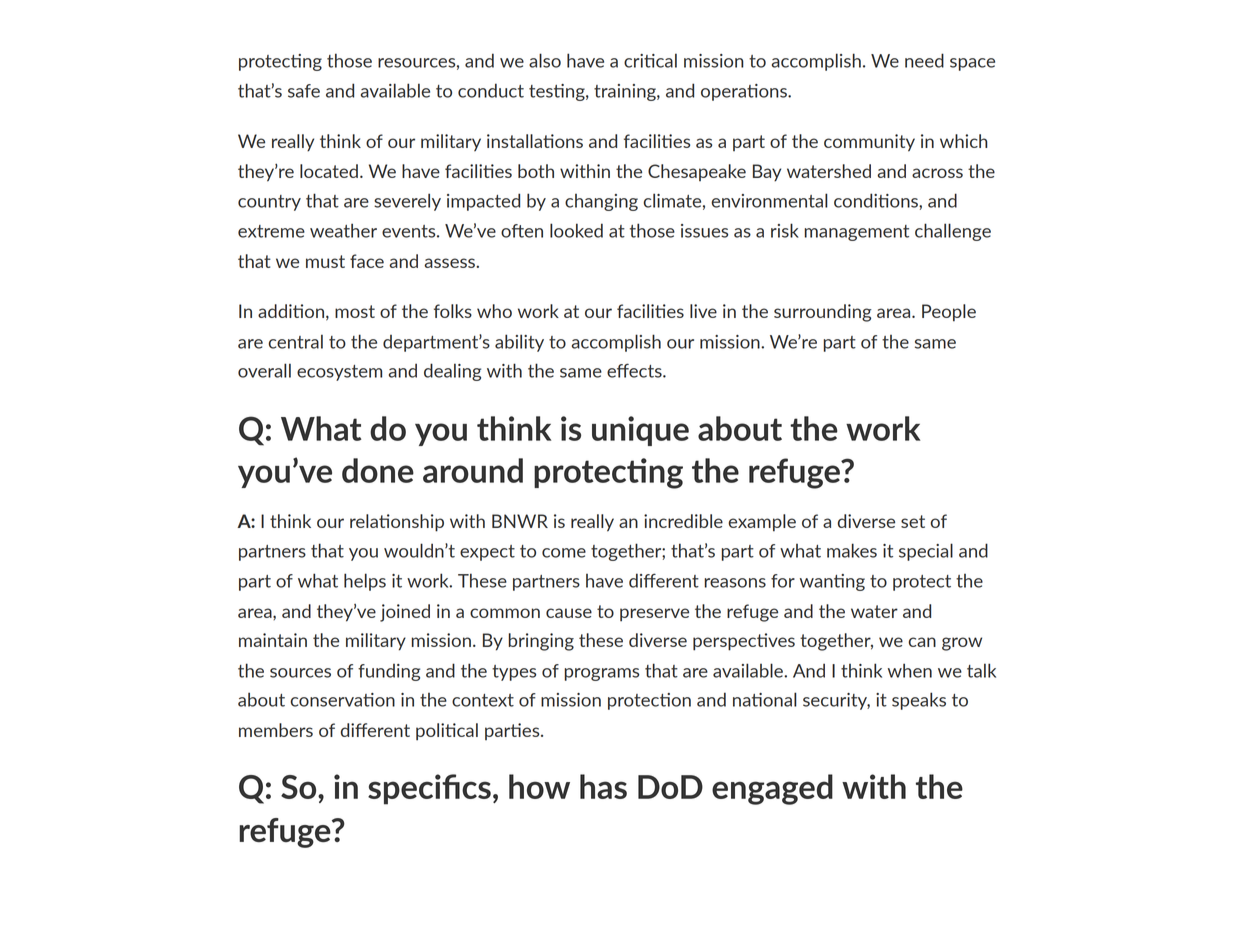 Image resolution: width=1233 pixels, height=952 pixels. I want to click on management, so click(856, 233).
